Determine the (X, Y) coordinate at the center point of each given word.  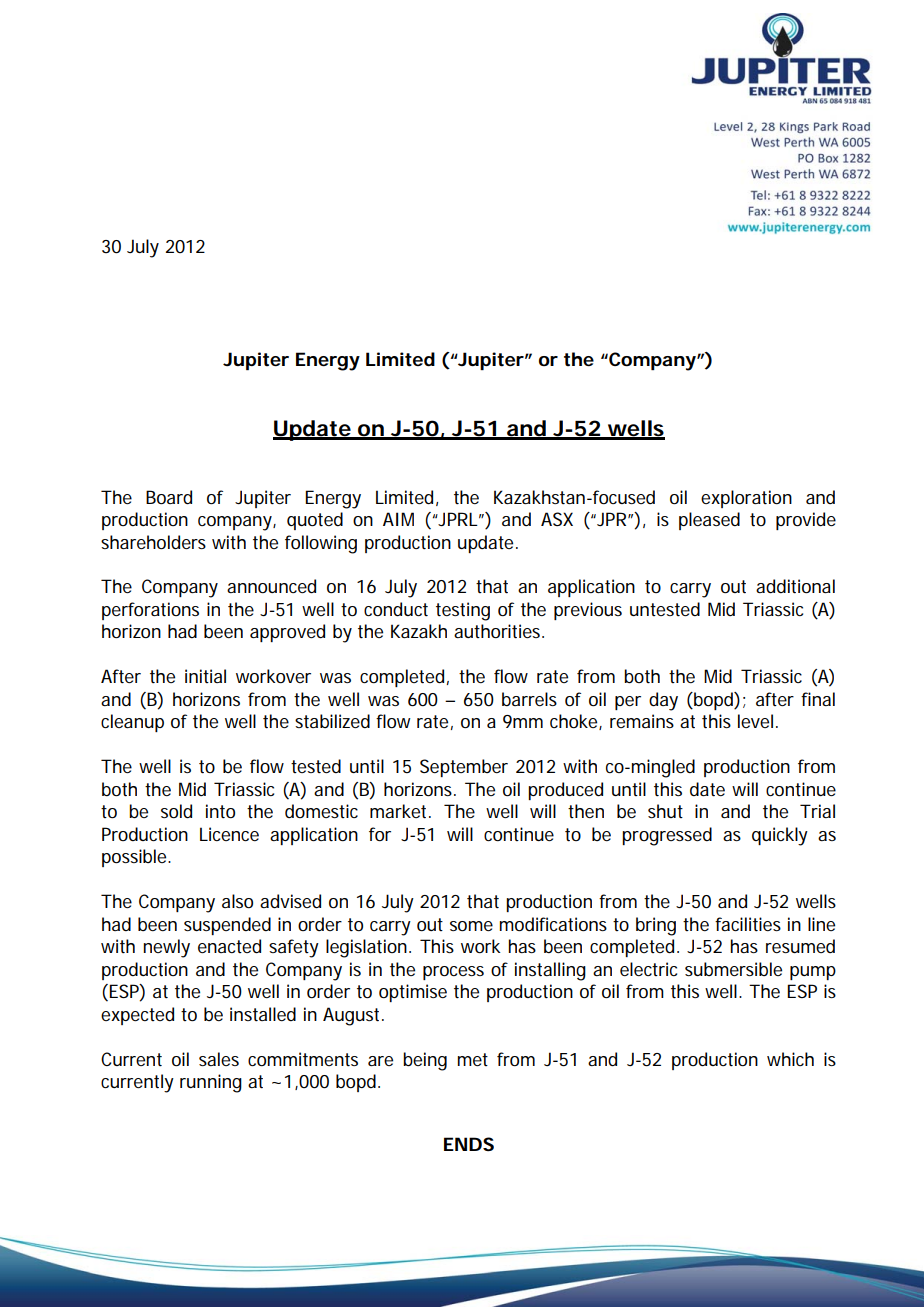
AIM (398, 519)
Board (169, 497)
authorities (498, 631)
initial (205, 676)
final (818, 699)
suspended (227, 926)
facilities (748, 924)
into (220, 811)
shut (665, 811)
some (471, 926)
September (464, 768)
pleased (709, 521)
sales (219, 1059)
